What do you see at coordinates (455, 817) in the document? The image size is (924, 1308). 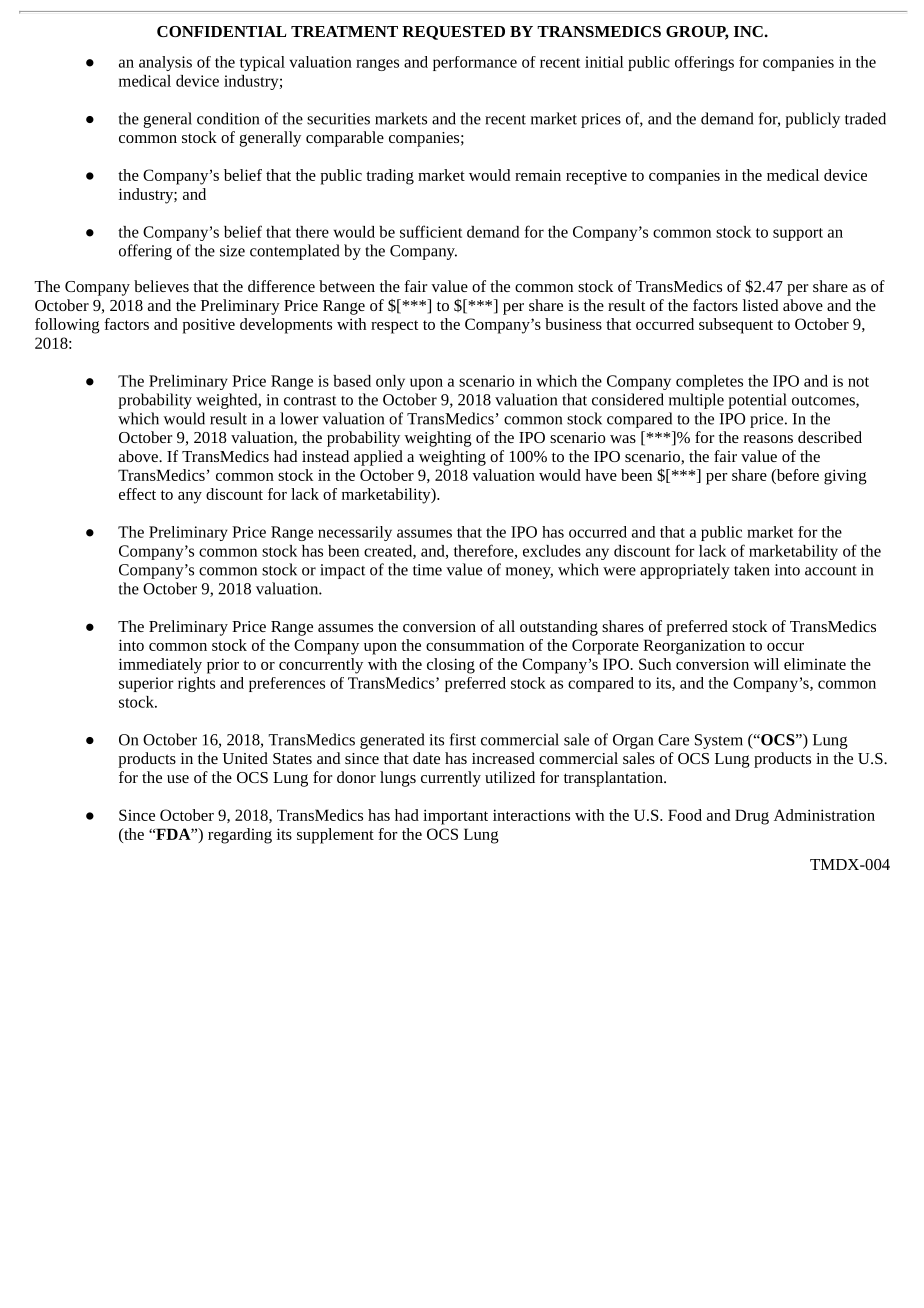 I see `important` at bounding box center [455, 817].
